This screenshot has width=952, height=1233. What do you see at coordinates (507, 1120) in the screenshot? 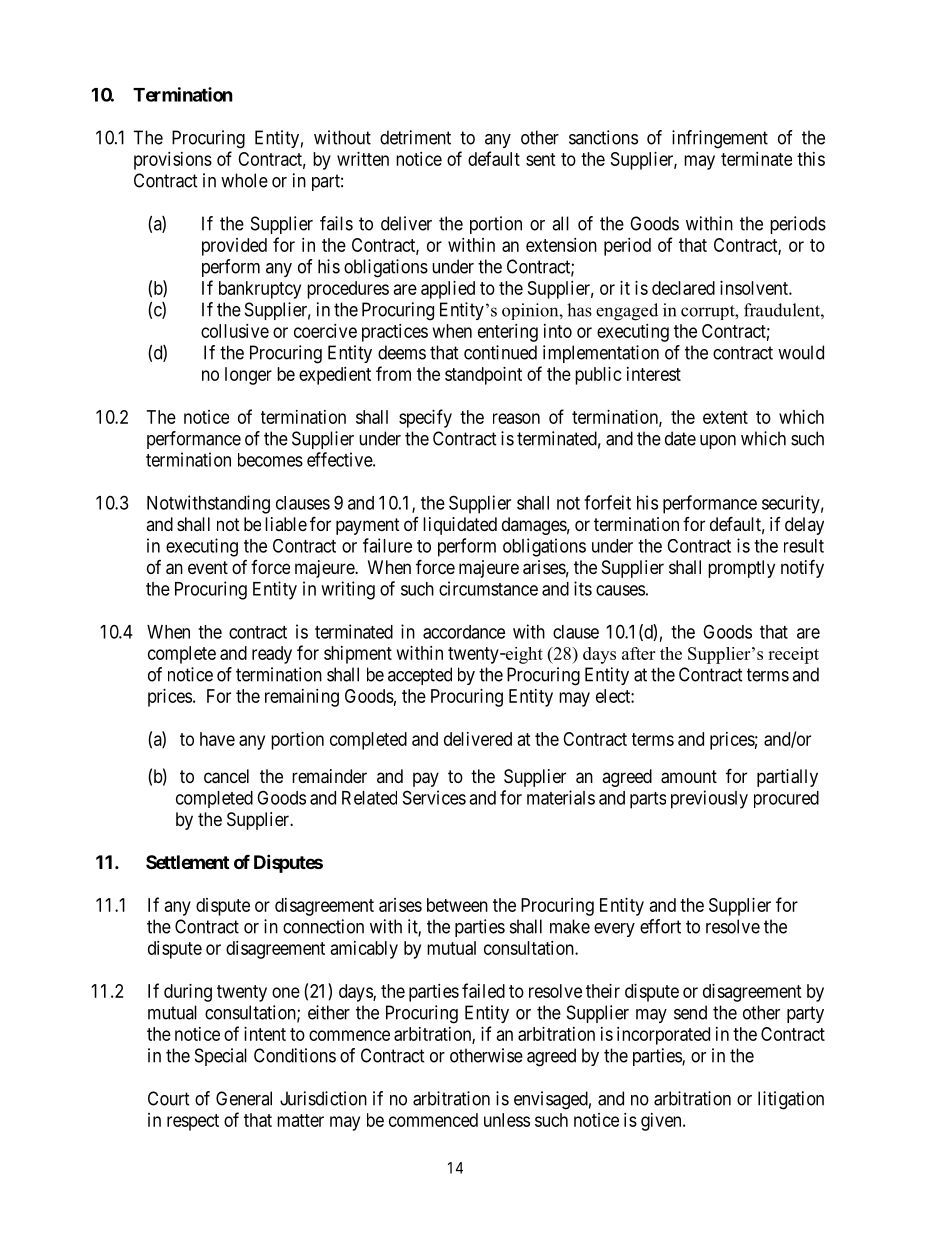
I see `unless` at bounding box center [507, 1120].
